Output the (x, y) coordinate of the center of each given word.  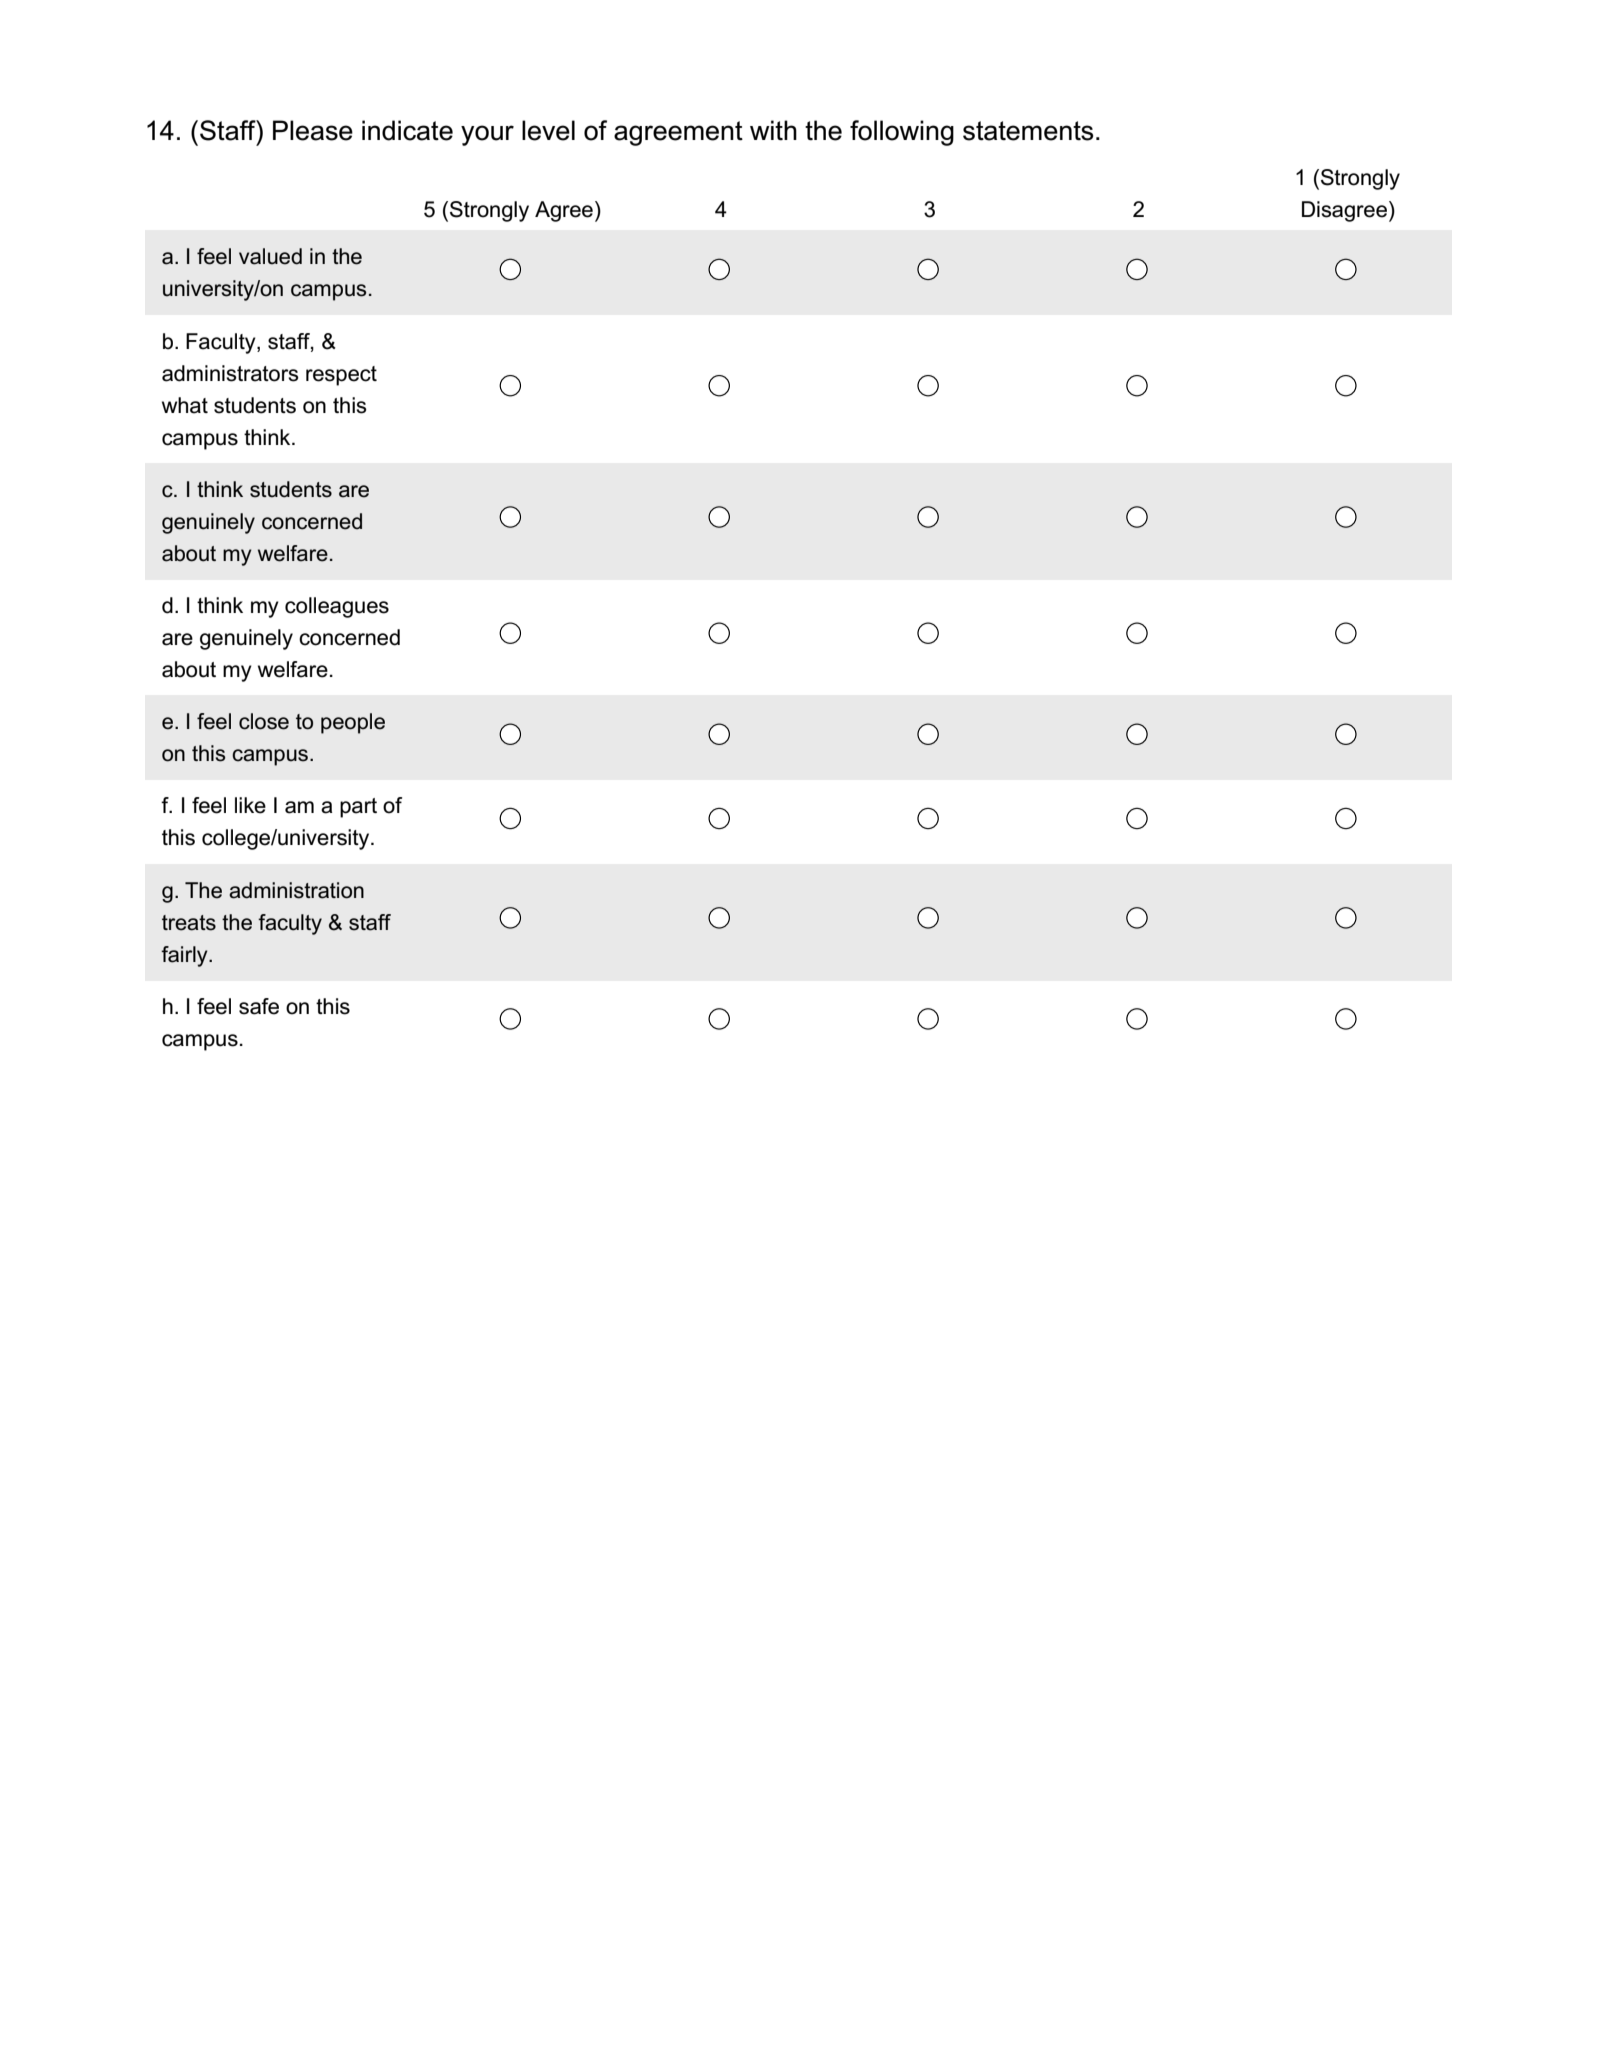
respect (341, 376)
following (902, 133)
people (353, 723)
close (264, 721)
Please (313, 130)
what (185, 405)
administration (296, 890)
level (548, 130)
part (358, 808)
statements (1028, 131)
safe (259, 1006)
